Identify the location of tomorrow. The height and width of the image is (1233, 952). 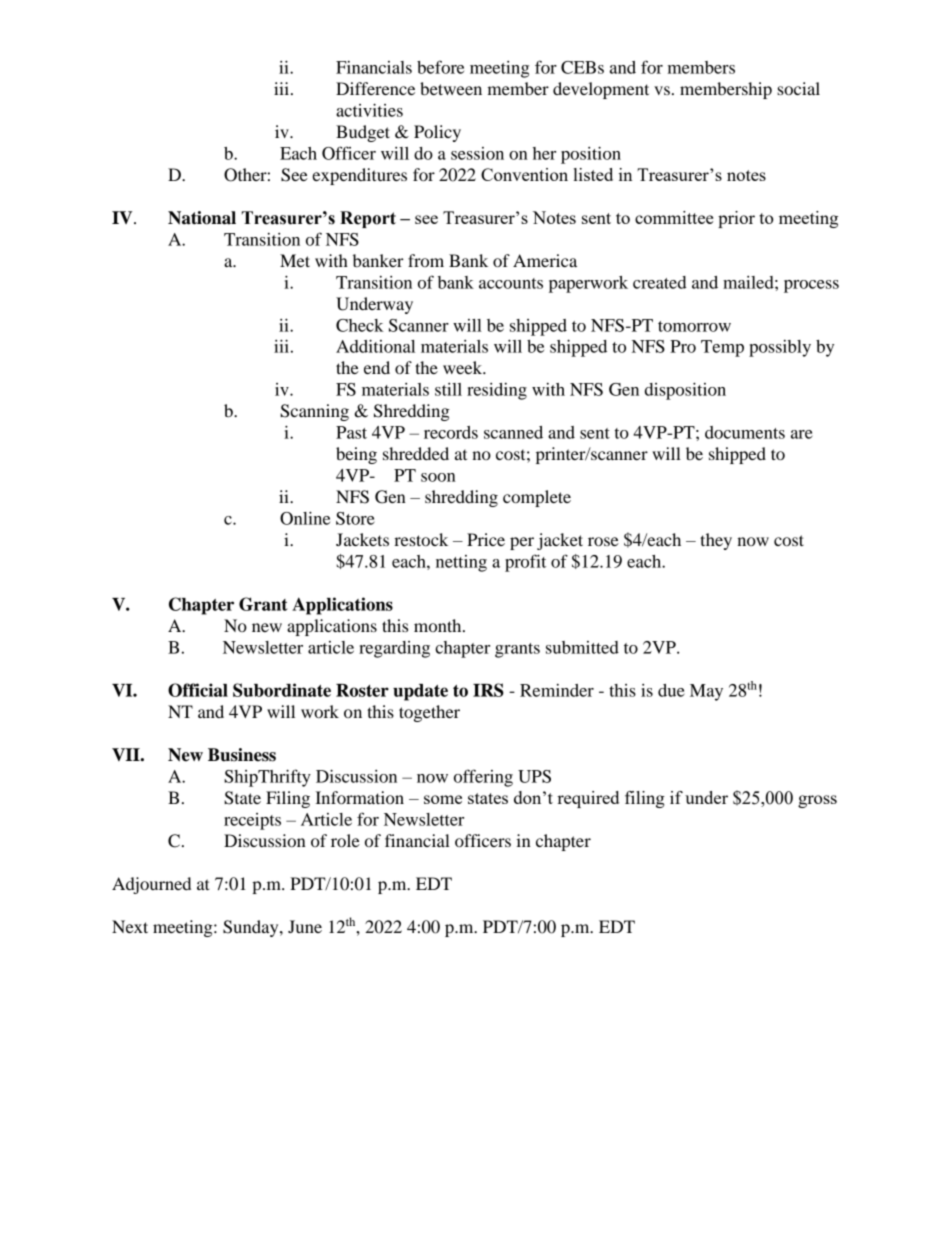
(694, 326).
